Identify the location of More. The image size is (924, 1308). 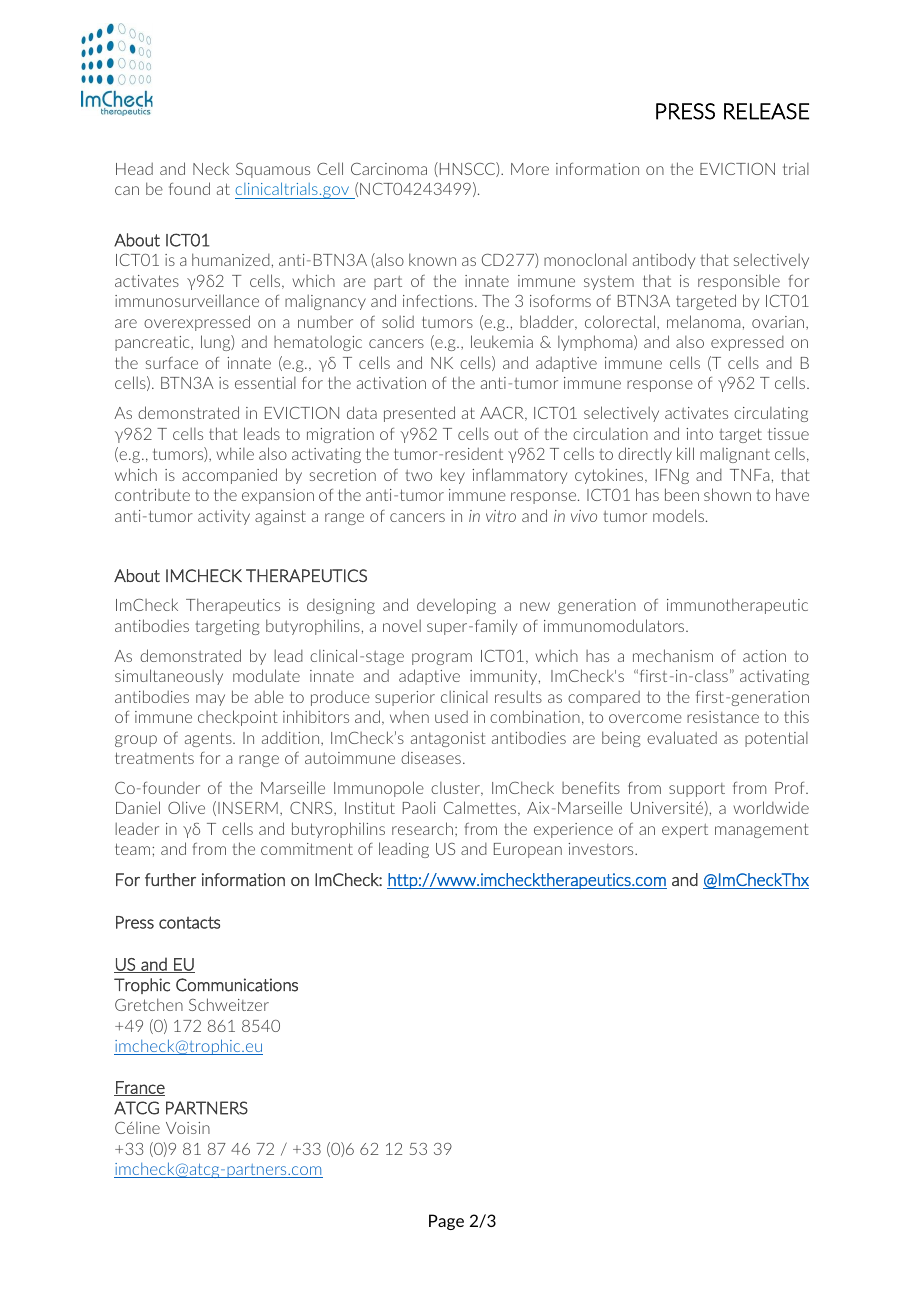
(530, 169).
